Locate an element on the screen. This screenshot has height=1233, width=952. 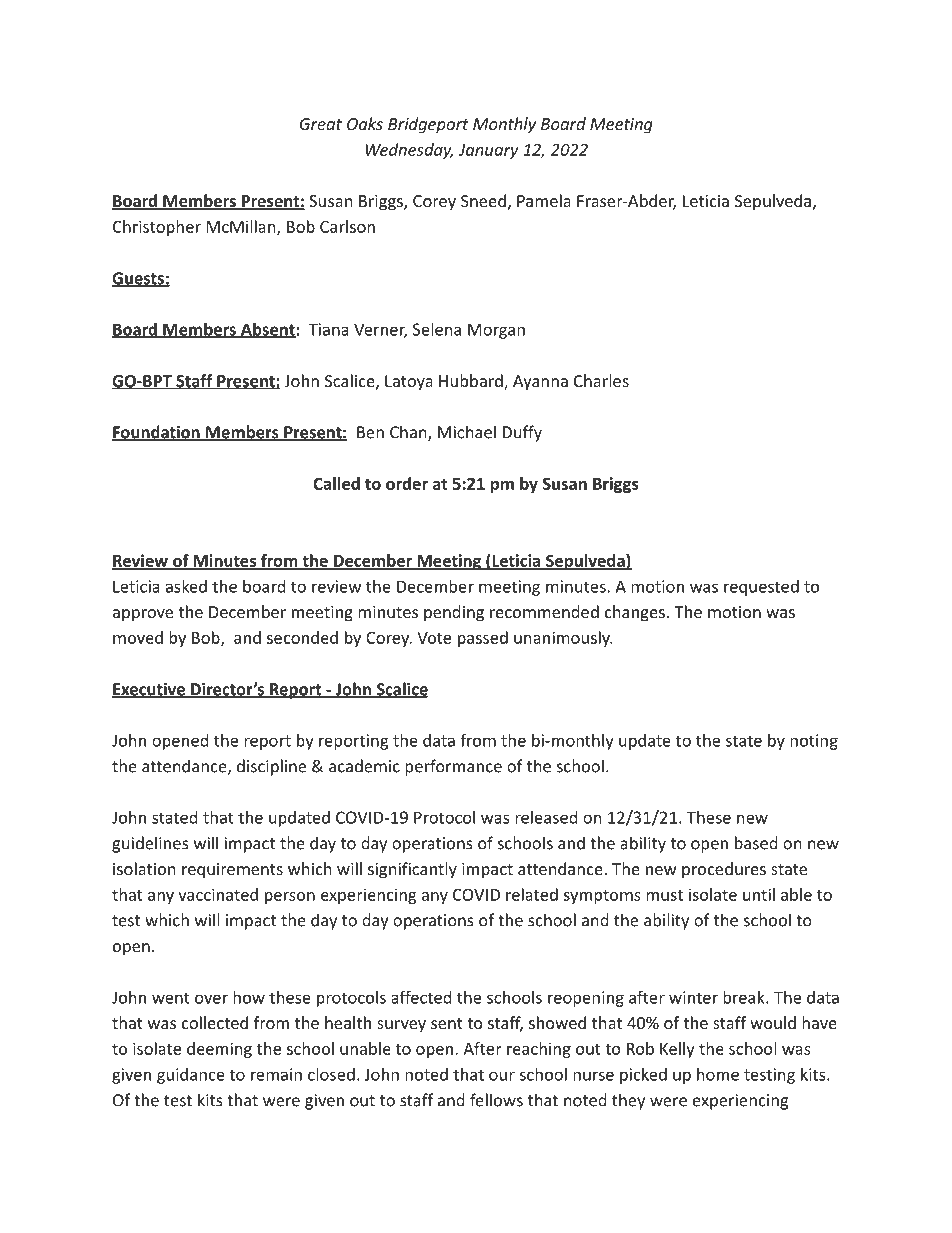
guidance is located at coordinates (191, 1076).
